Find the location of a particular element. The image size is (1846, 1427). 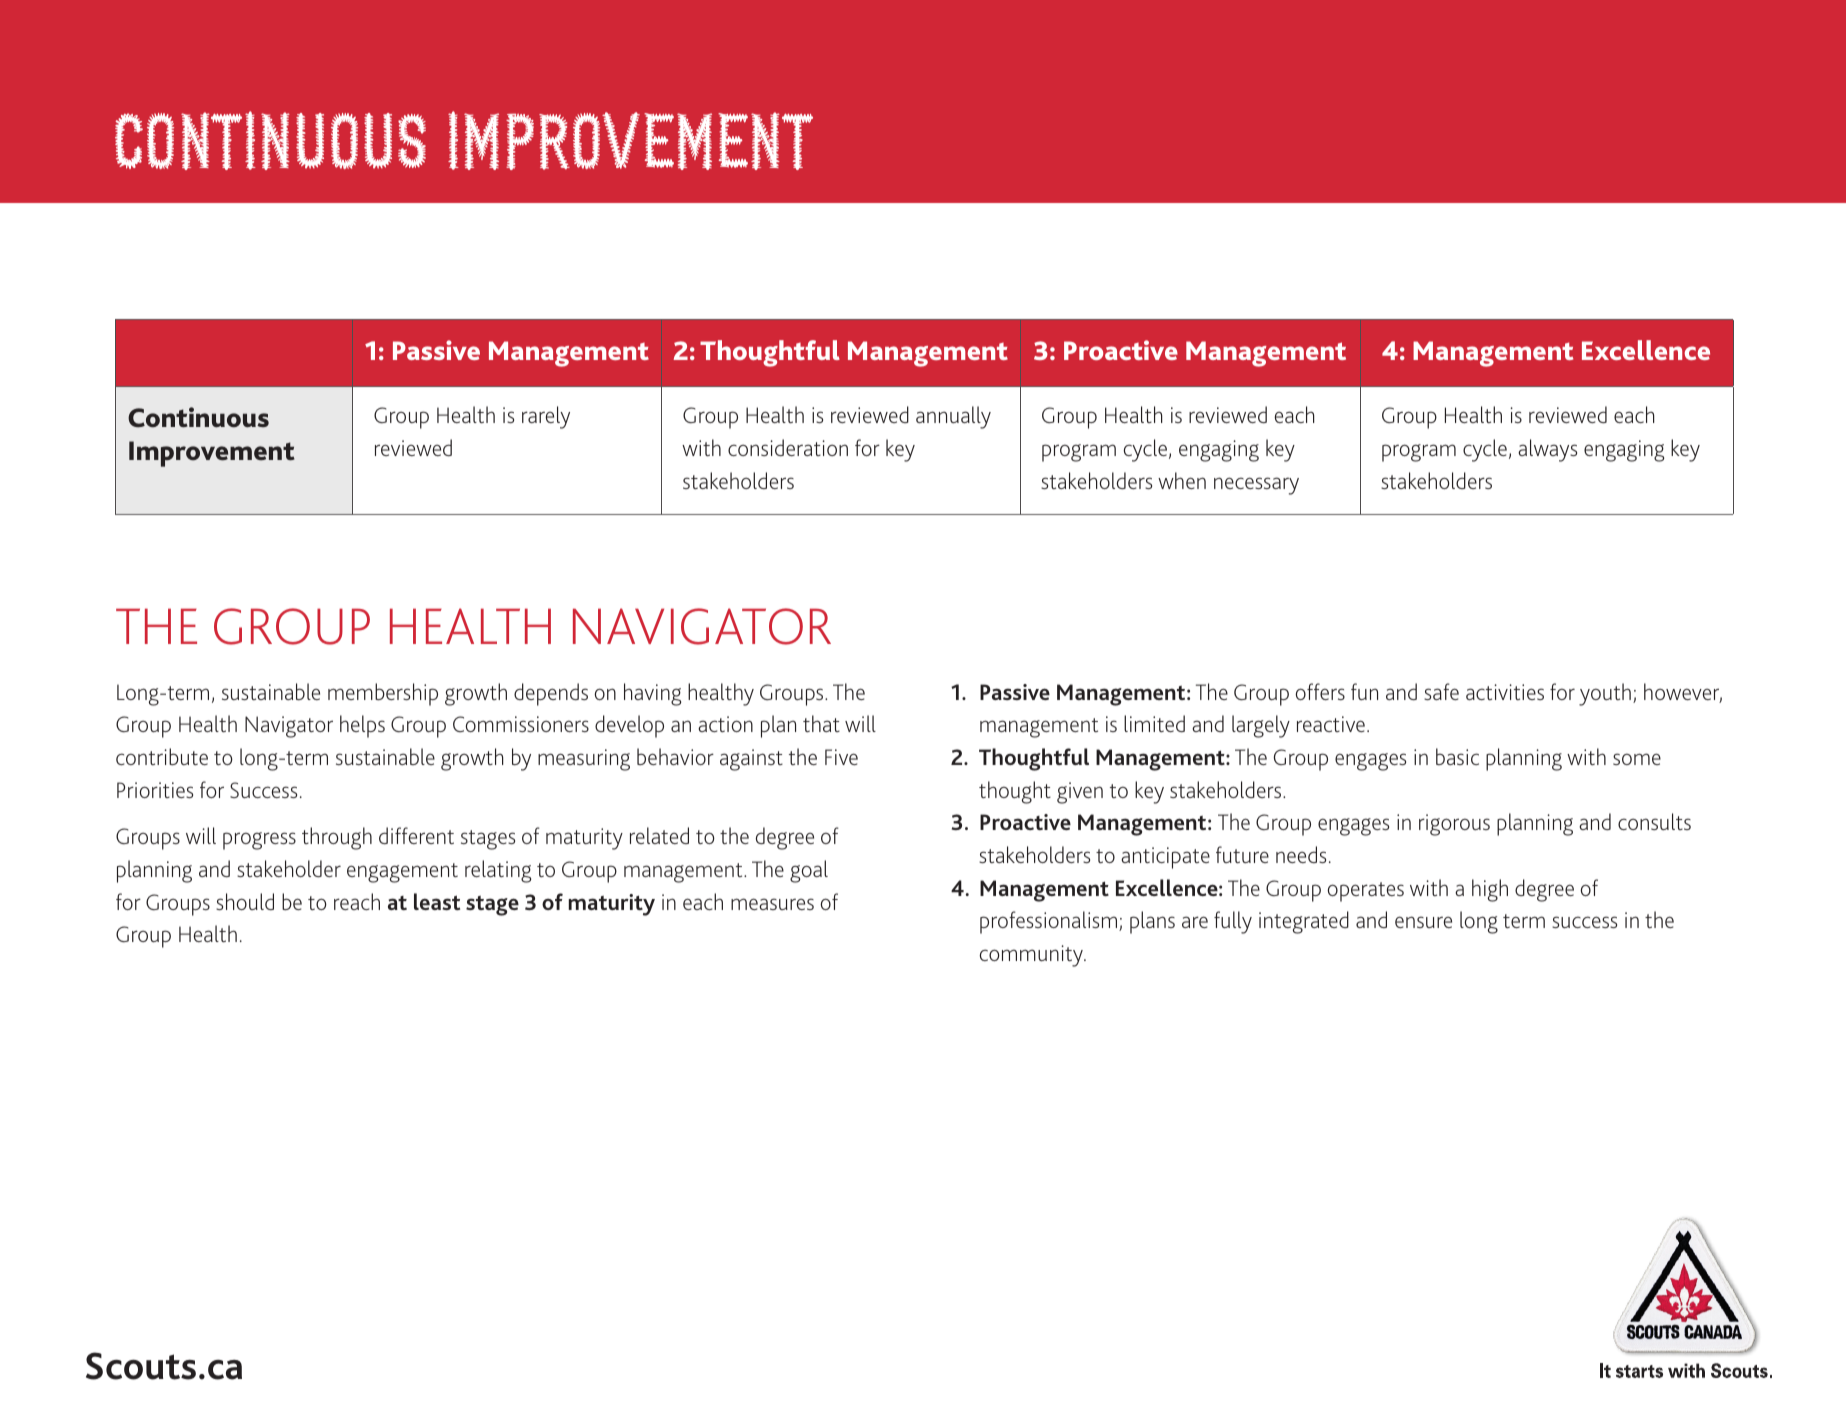

rarely is located at coordinates (546, 417).
